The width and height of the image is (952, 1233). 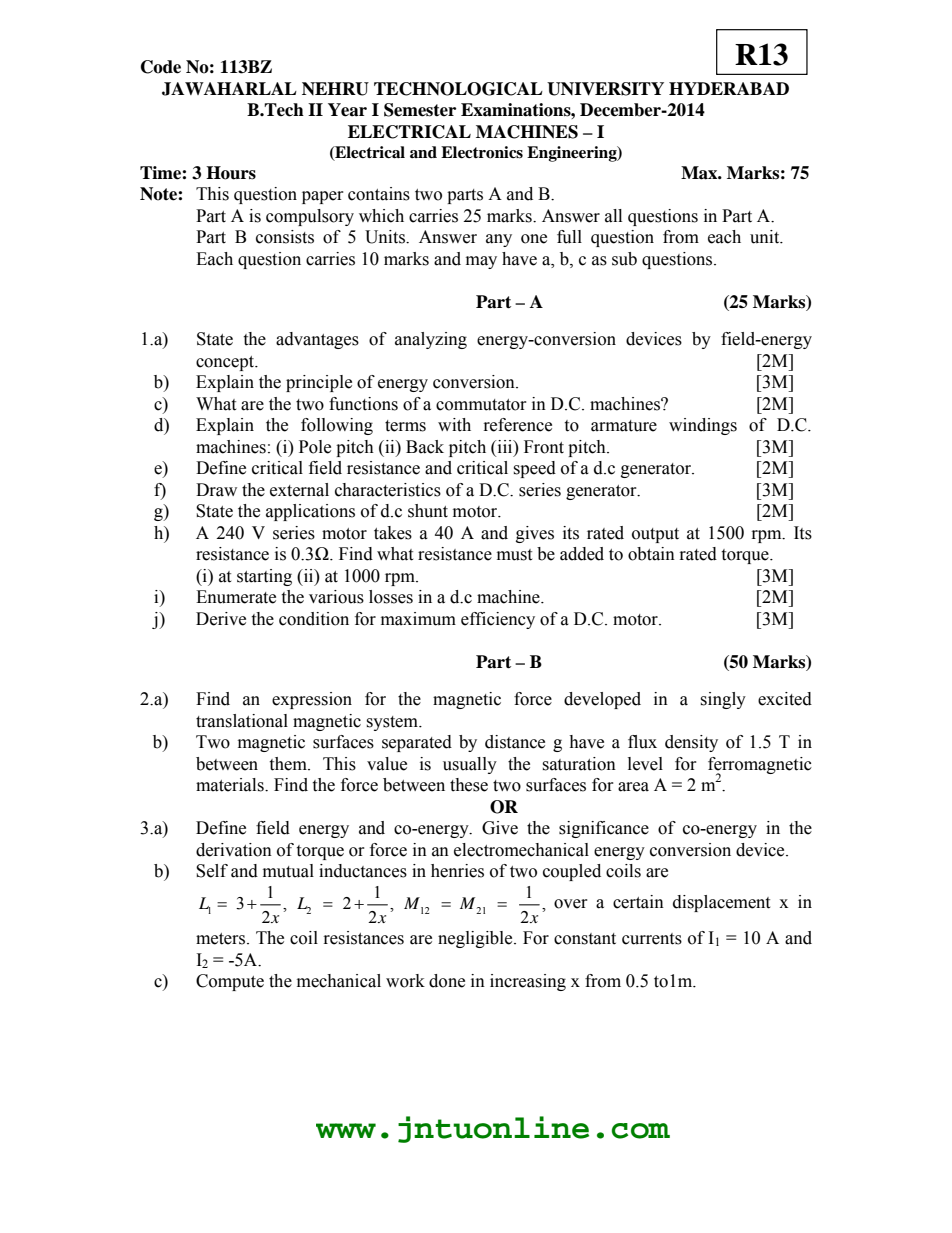 What do you see at coordinates (220, 939) in the image?
I see `meters` at bounding box center [220, 939].
